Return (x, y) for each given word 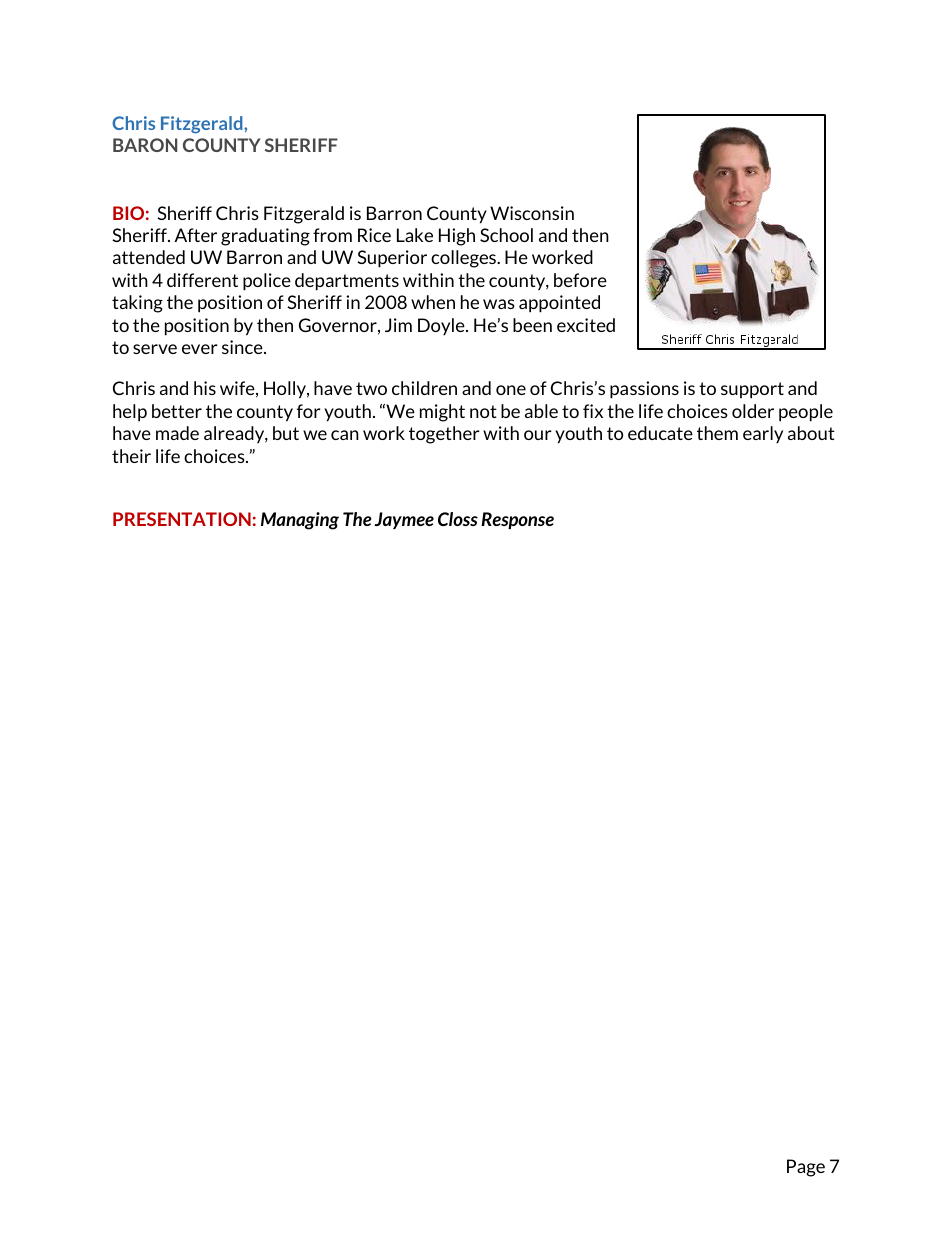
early (763, 434)
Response (517, 520)
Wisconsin (532, 213)
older (753, 411)
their (131, 456)
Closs (458, 519)
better (177, 411)
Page (806, 1168)
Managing (300, 521)
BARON (145, 145)
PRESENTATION (182, 519)
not (483, 411)
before (580, 280)
